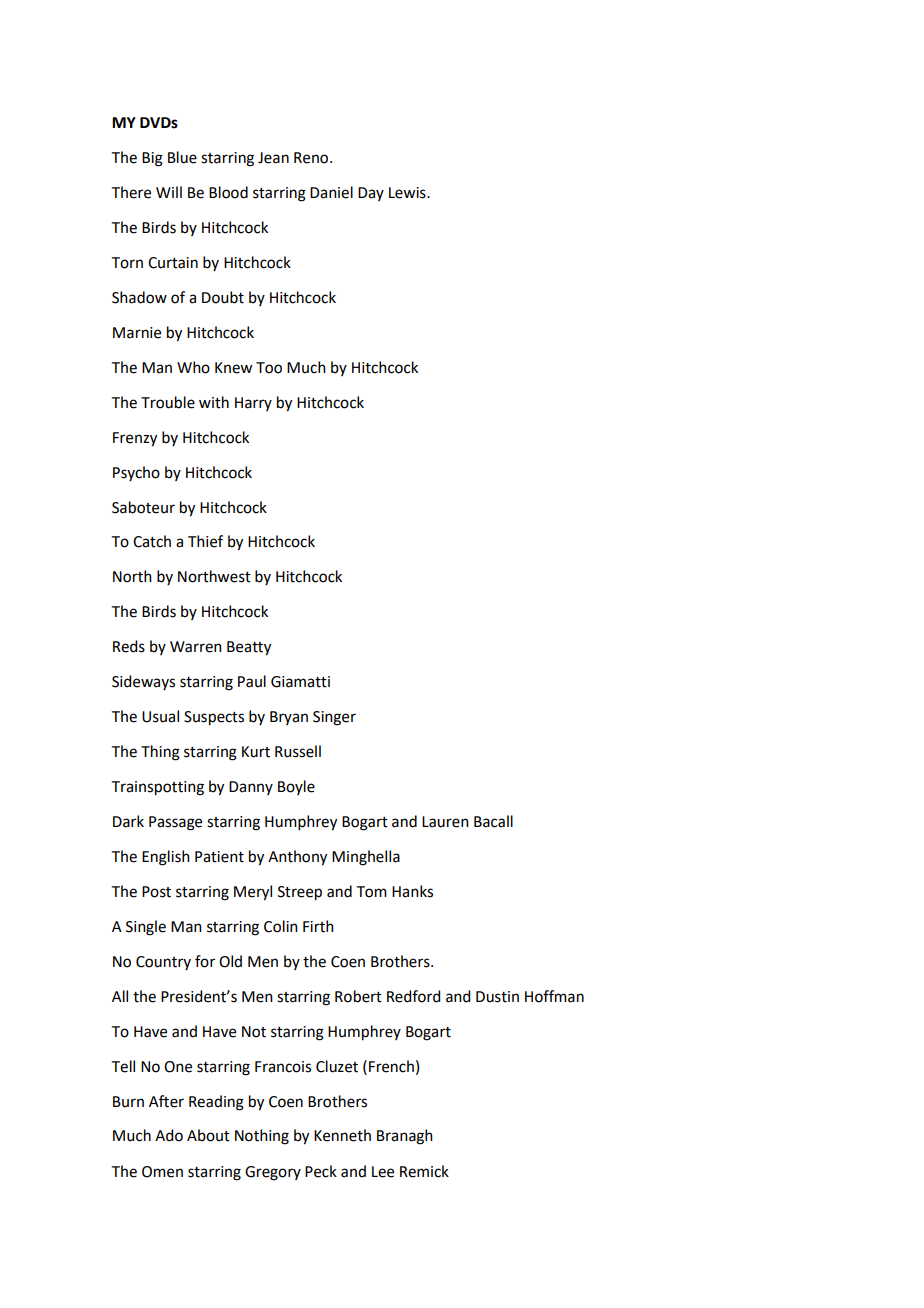 This image has height=1308, width=924. What do you see at coordinates (169, 192) in the image?
I see `Will` at bounding box center [169, 192].
